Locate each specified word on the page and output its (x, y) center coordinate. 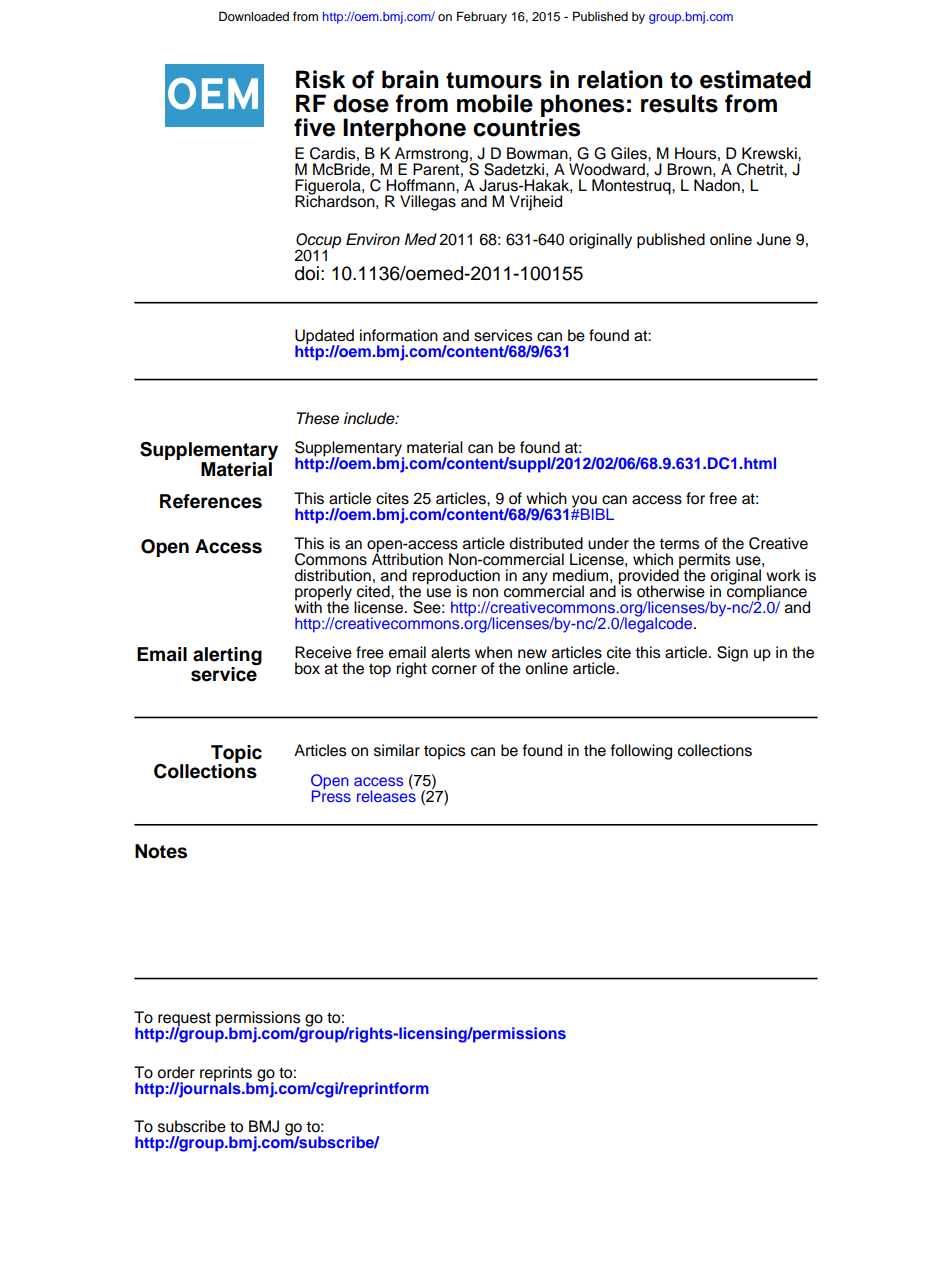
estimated (755, 79)
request (184, 1020)
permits (703, 562)
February (482, 17)
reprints (226, 1075)
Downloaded (254, 16)
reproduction (456, 578)
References (211, 501)
